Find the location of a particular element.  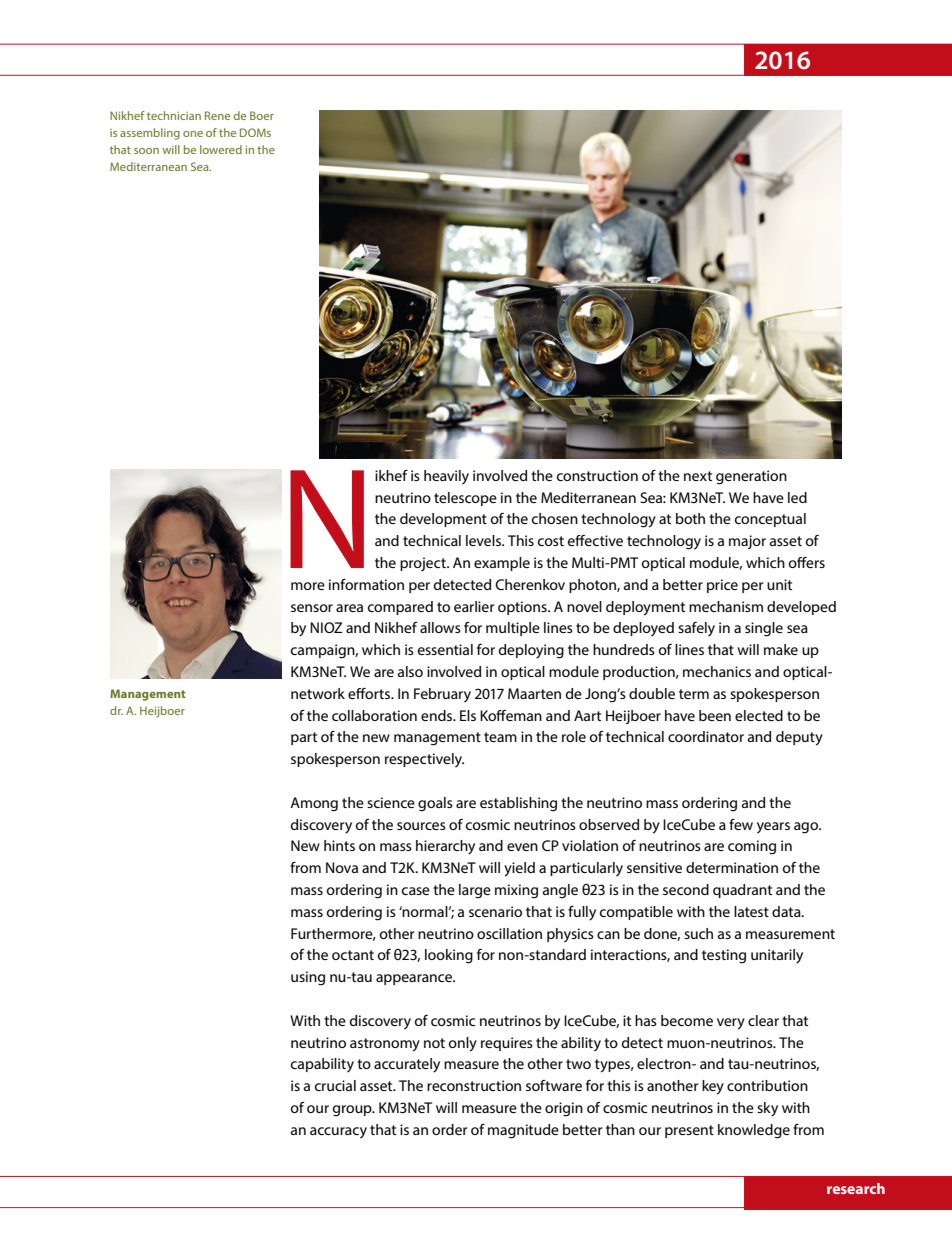

key is located at coordinates (713, 1087).
